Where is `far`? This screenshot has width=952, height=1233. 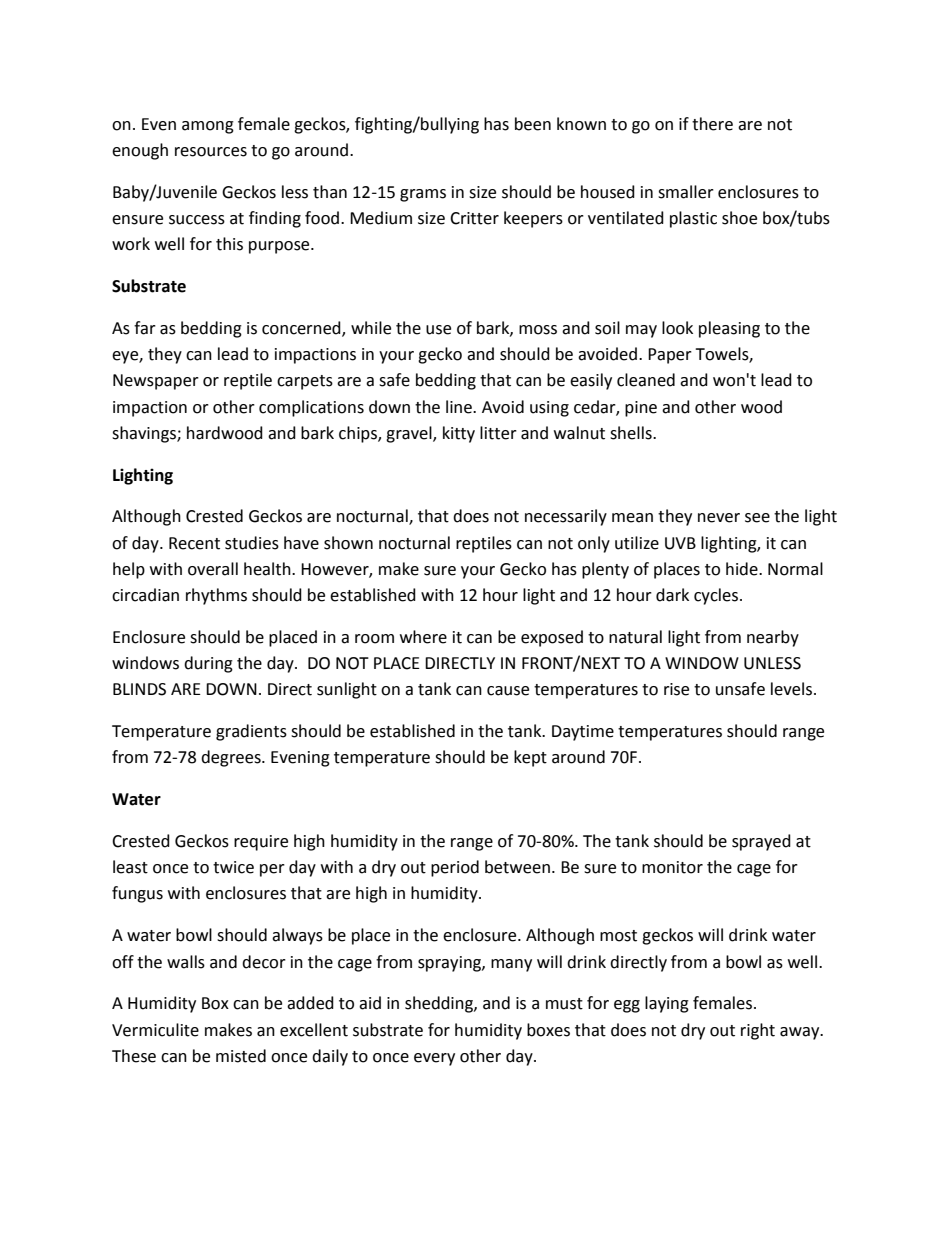
far is located at coordinates (145, 328).
